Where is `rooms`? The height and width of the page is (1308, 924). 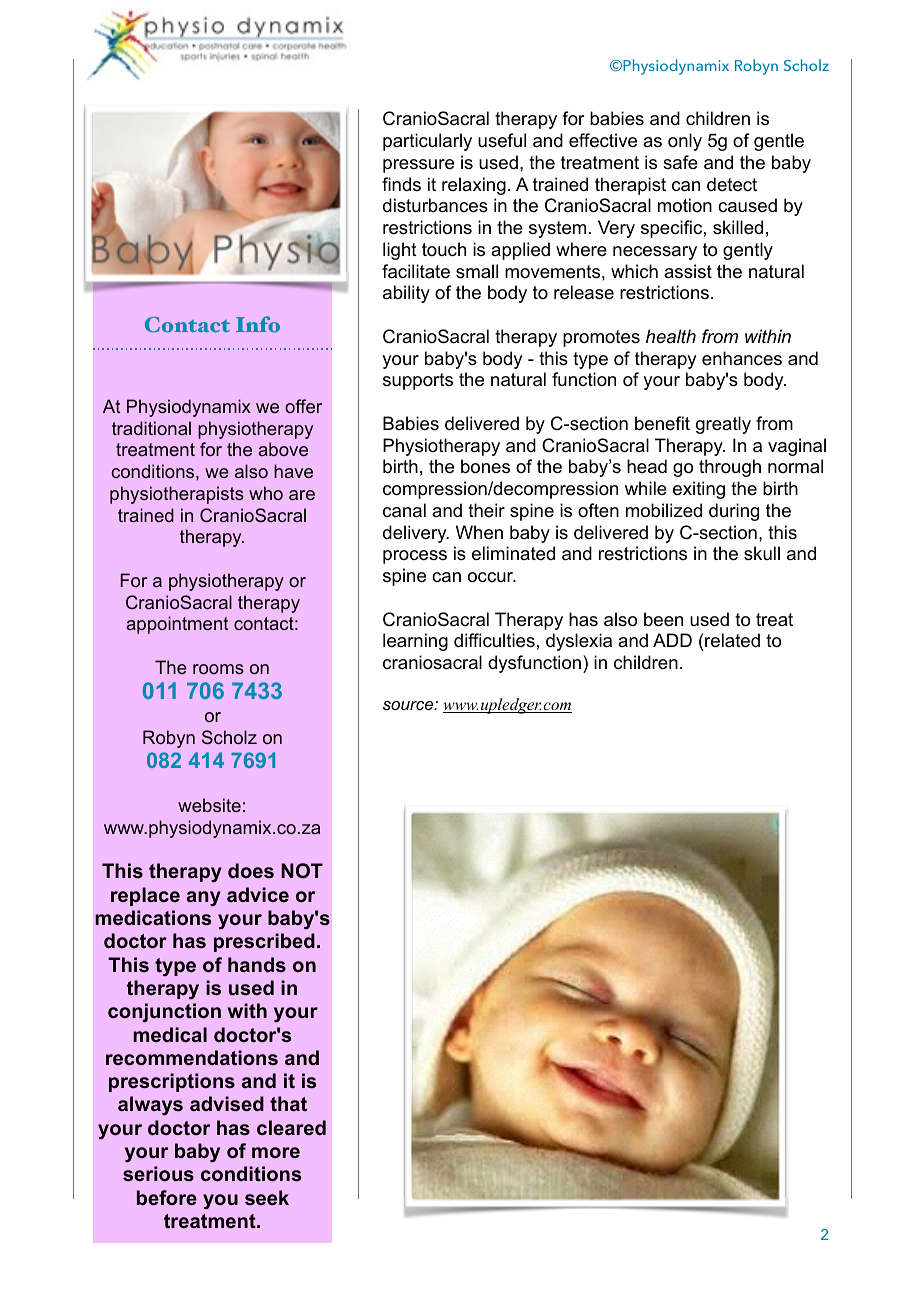
rooms is located at coordinates (218, 669).
